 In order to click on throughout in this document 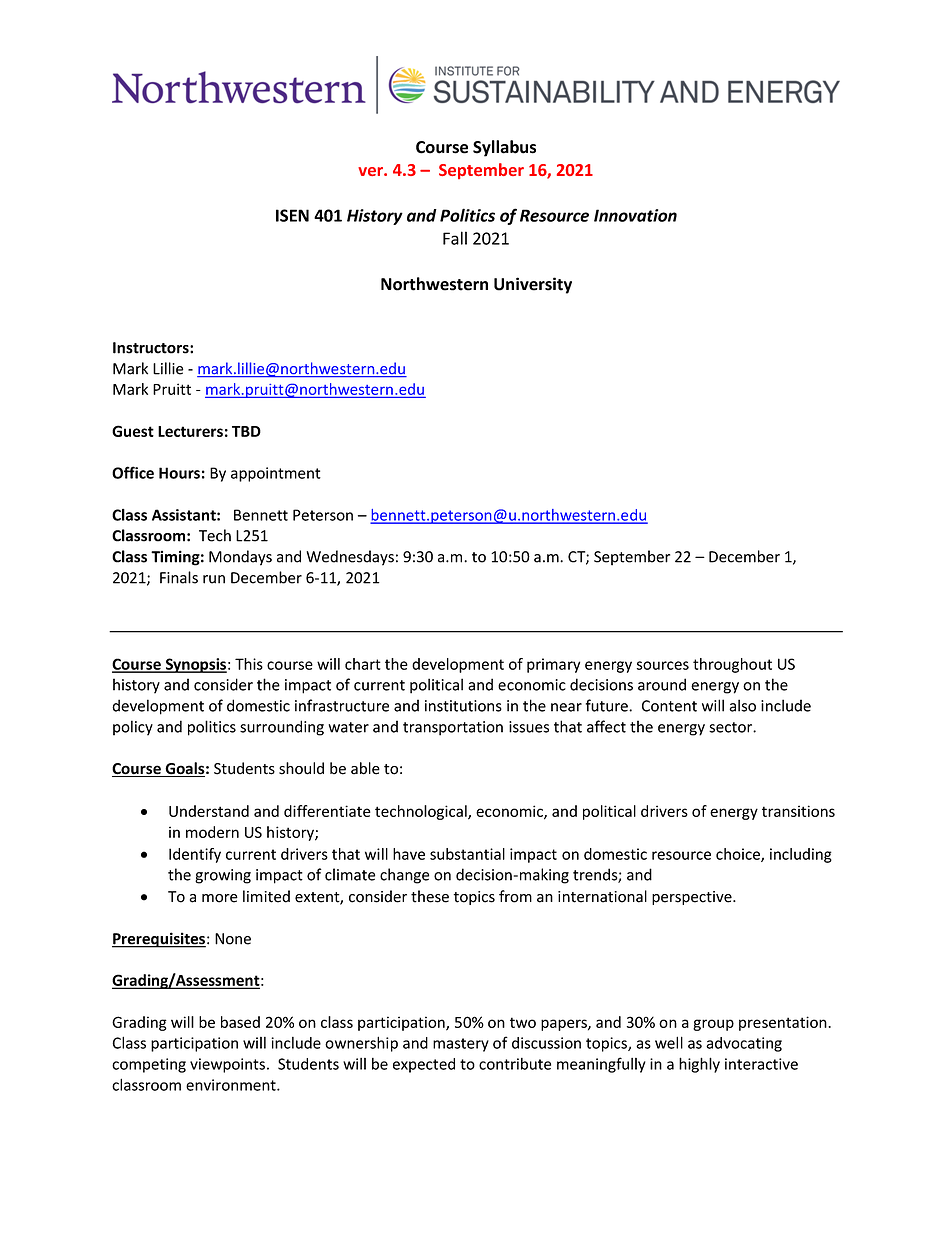, I will do `click(732, 665)`.
